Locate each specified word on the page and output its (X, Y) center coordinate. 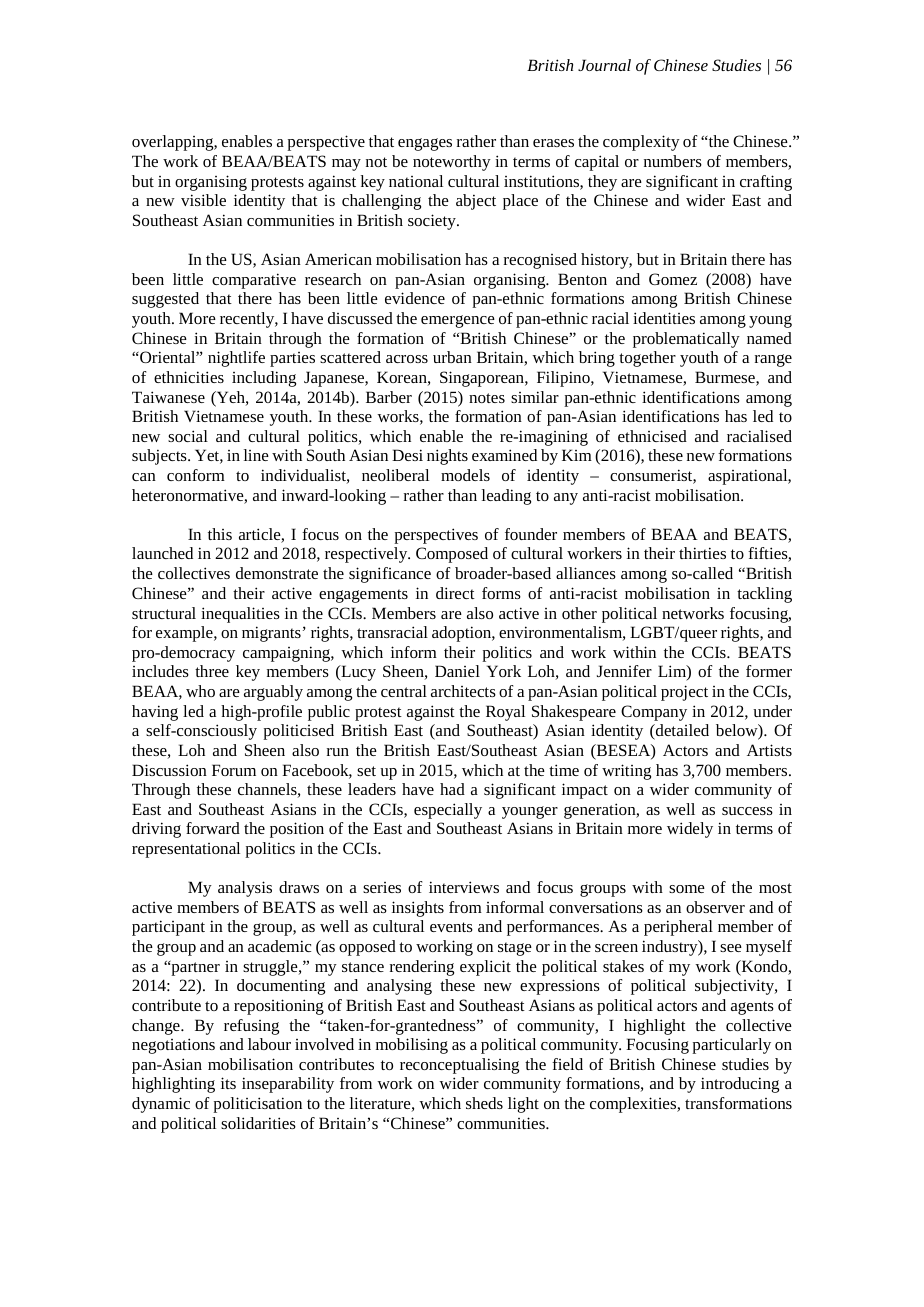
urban (452, 357)
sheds (484, 1103)
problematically (686, 340)
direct (455, 593)
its (228, 1083)
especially (448, 811)
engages (425, 144)
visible (203, 200)
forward (213, 828)
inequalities (240, 615)
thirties (702, 553)
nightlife (236, 359)
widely (690, 830)
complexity (641, 143)
